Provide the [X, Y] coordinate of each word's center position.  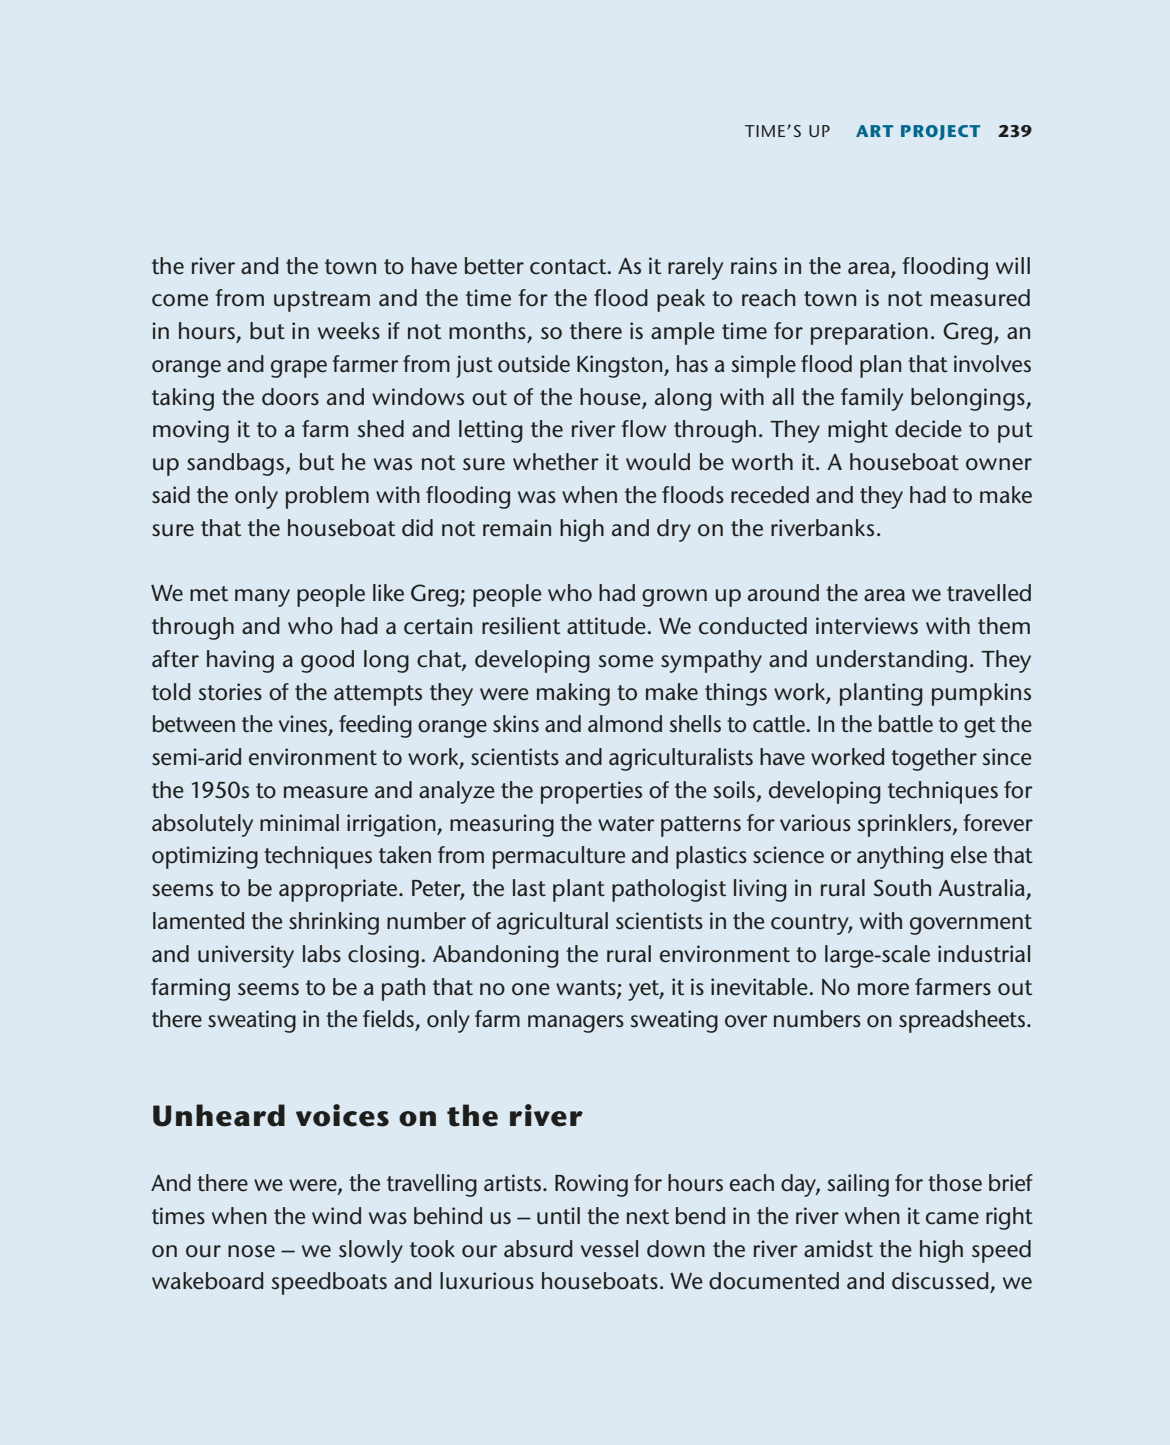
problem [327, 497]
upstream [322, 301]
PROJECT [940, 132]
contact [569, 267]
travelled [989, 593]
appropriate [339, 890]
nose [251, 1251]
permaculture [559, 857]
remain [517, 528]
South [902, 888]
